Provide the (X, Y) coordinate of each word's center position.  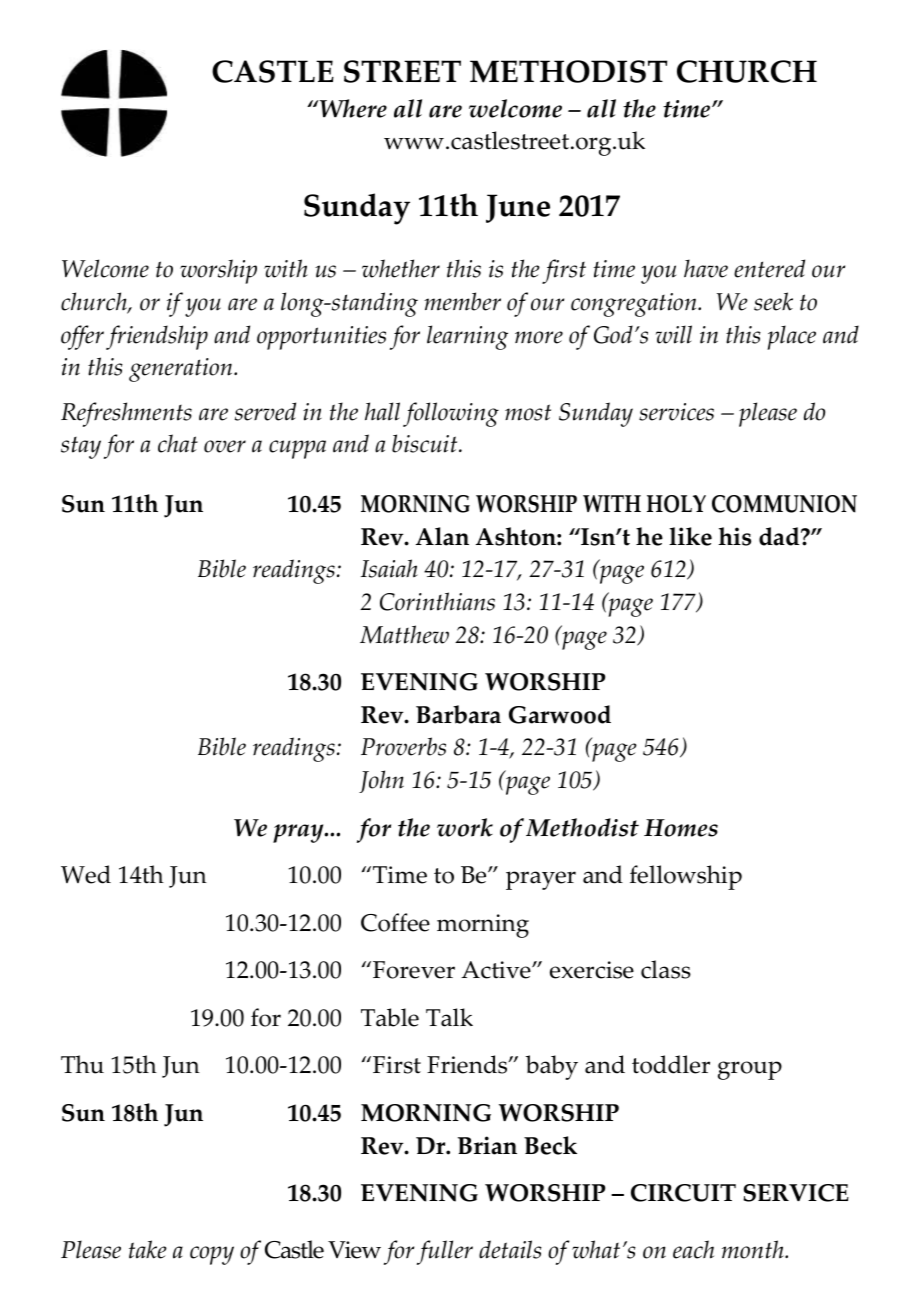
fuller (445, 1252)
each (693, 1249)
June (518, 208)
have (706, 268)
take (148, 1249)
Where (352, 108)
